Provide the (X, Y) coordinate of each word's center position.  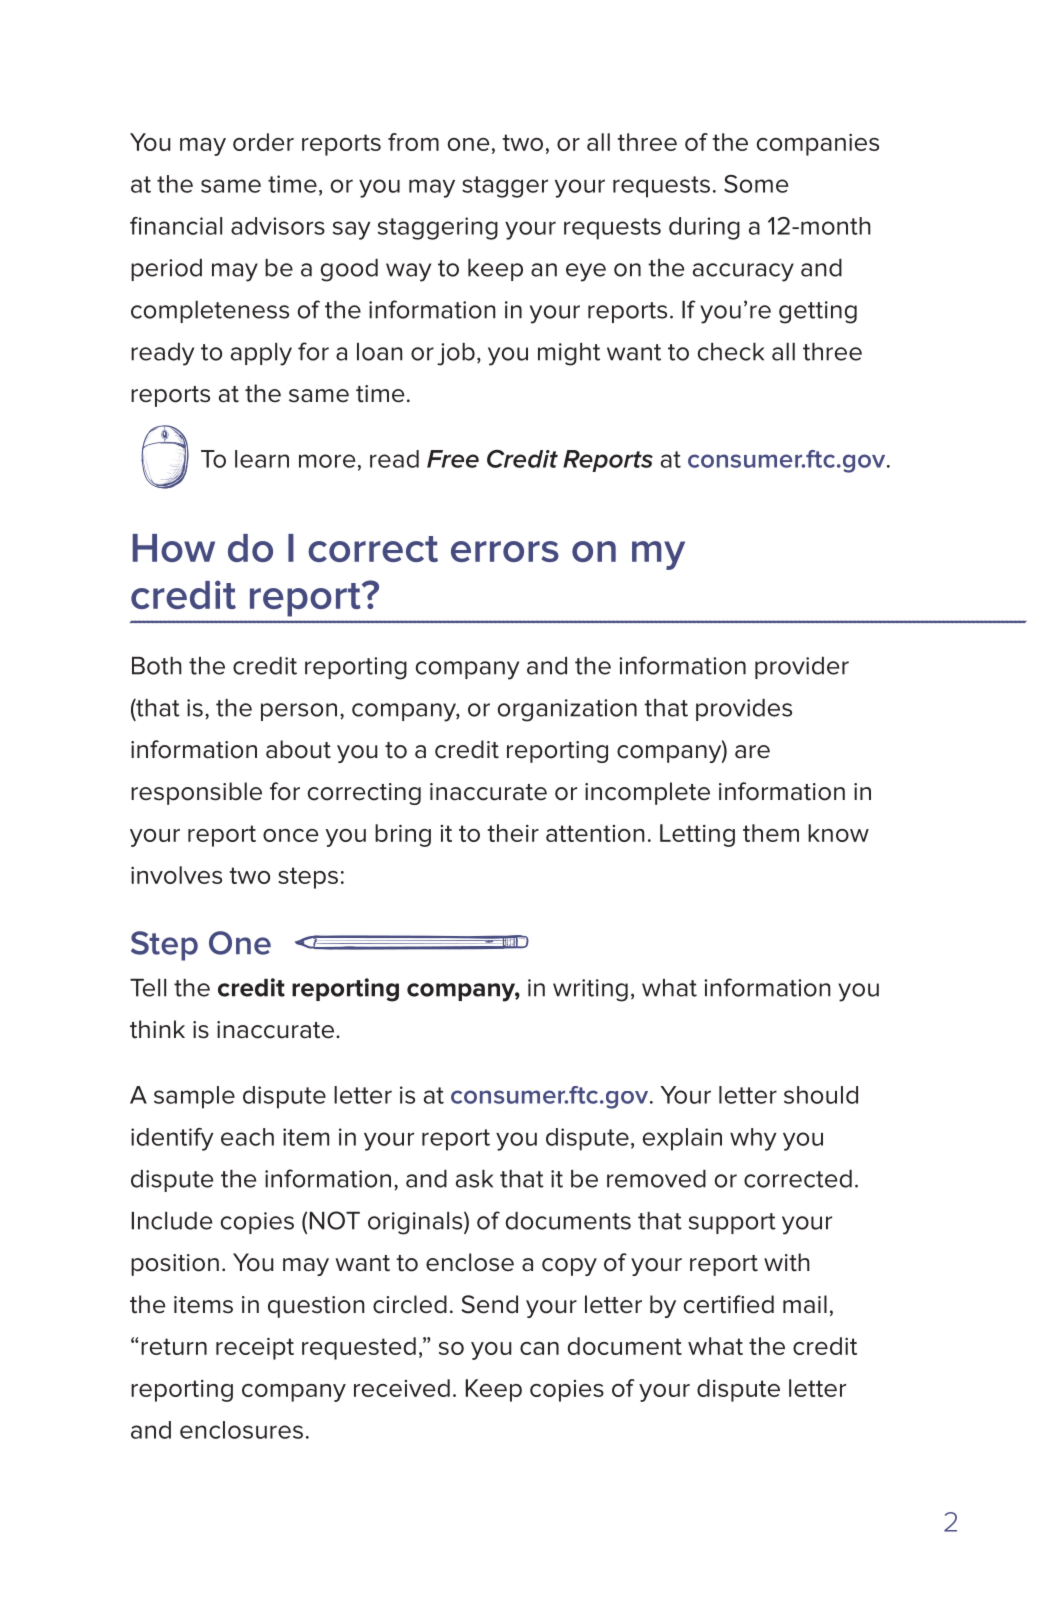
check (731, 352)
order (263, 142)
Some (756, 184)
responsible (196, 793)
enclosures (241, 1430)
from (413, 142)
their (513, 833)
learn (262, 459)
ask (474, 1179)
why (753, 1139)
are (752, 752)
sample (194, 1097)
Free (453, 459)
